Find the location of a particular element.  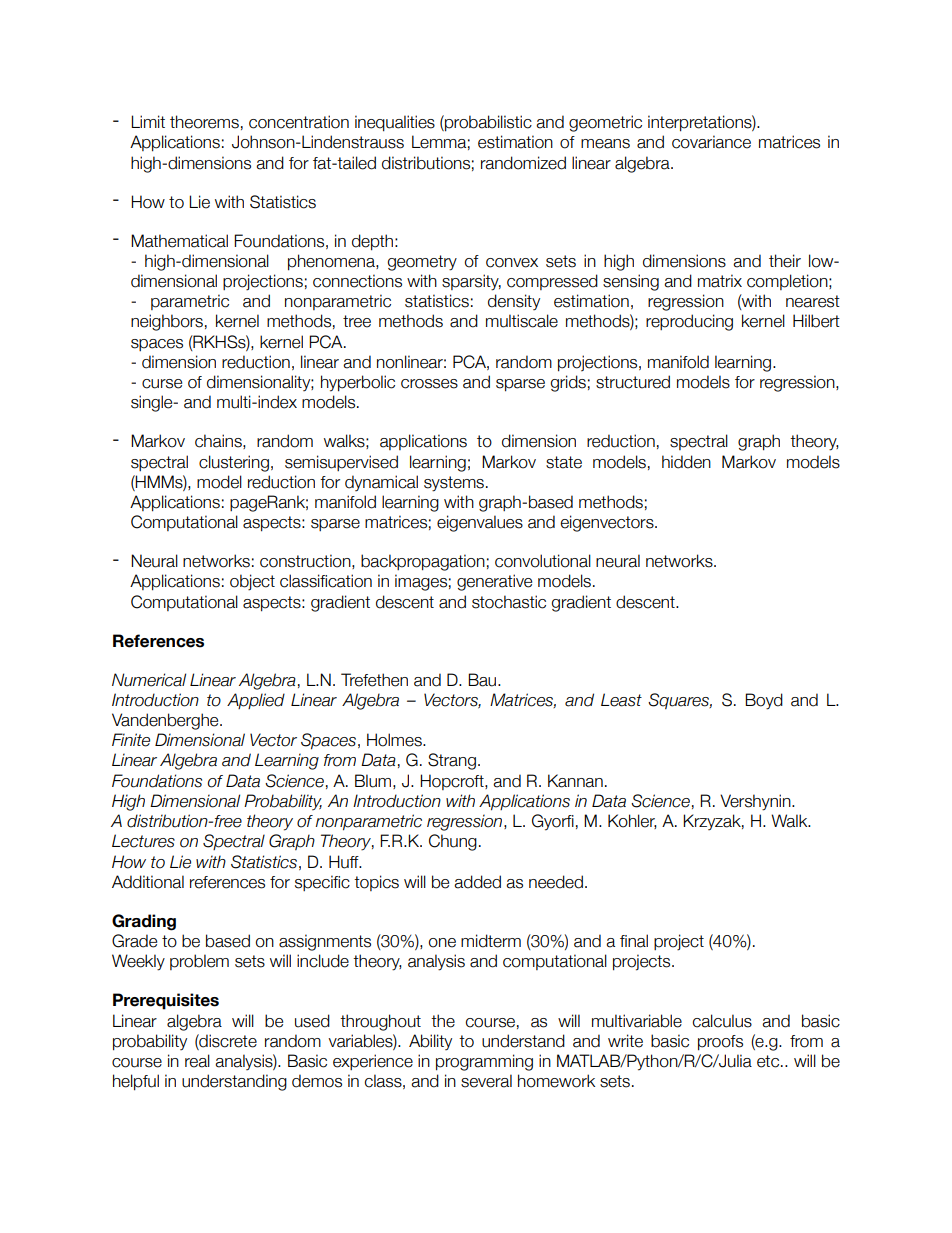

real is located at coordinates (197, 1061).
